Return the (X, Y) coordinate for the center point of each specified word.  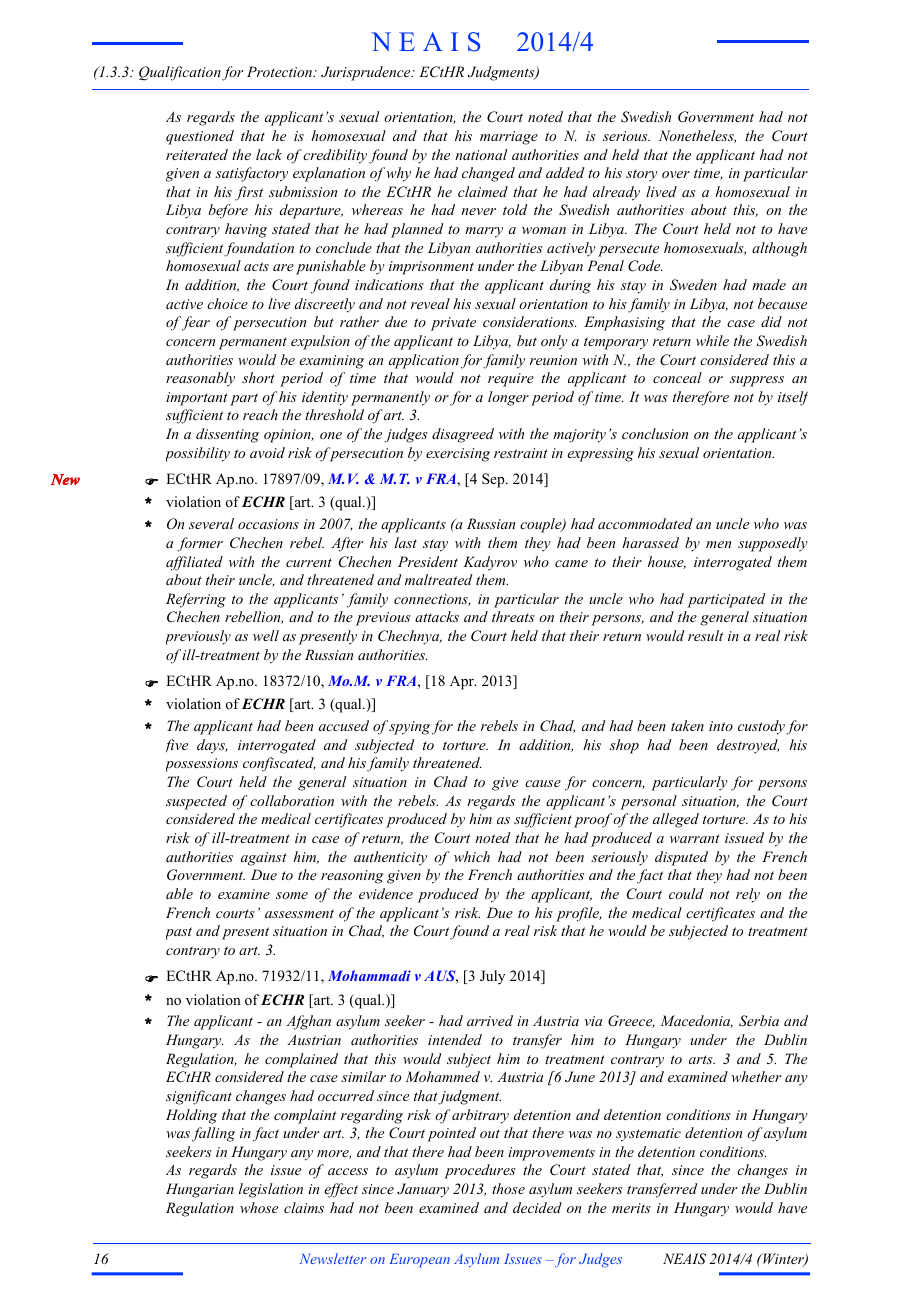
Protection (281, 71)
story (642, 175)
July (492, 977)
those (508, 1188)
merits (631, 1208)
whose (259, 1207)
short (258, 377)
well (266, 635)
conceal (677, 377)
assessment (299, 913)
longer (508, 398)
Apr (463, 683)
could (686, 893)
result (705, 635)
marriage (509, 138)
